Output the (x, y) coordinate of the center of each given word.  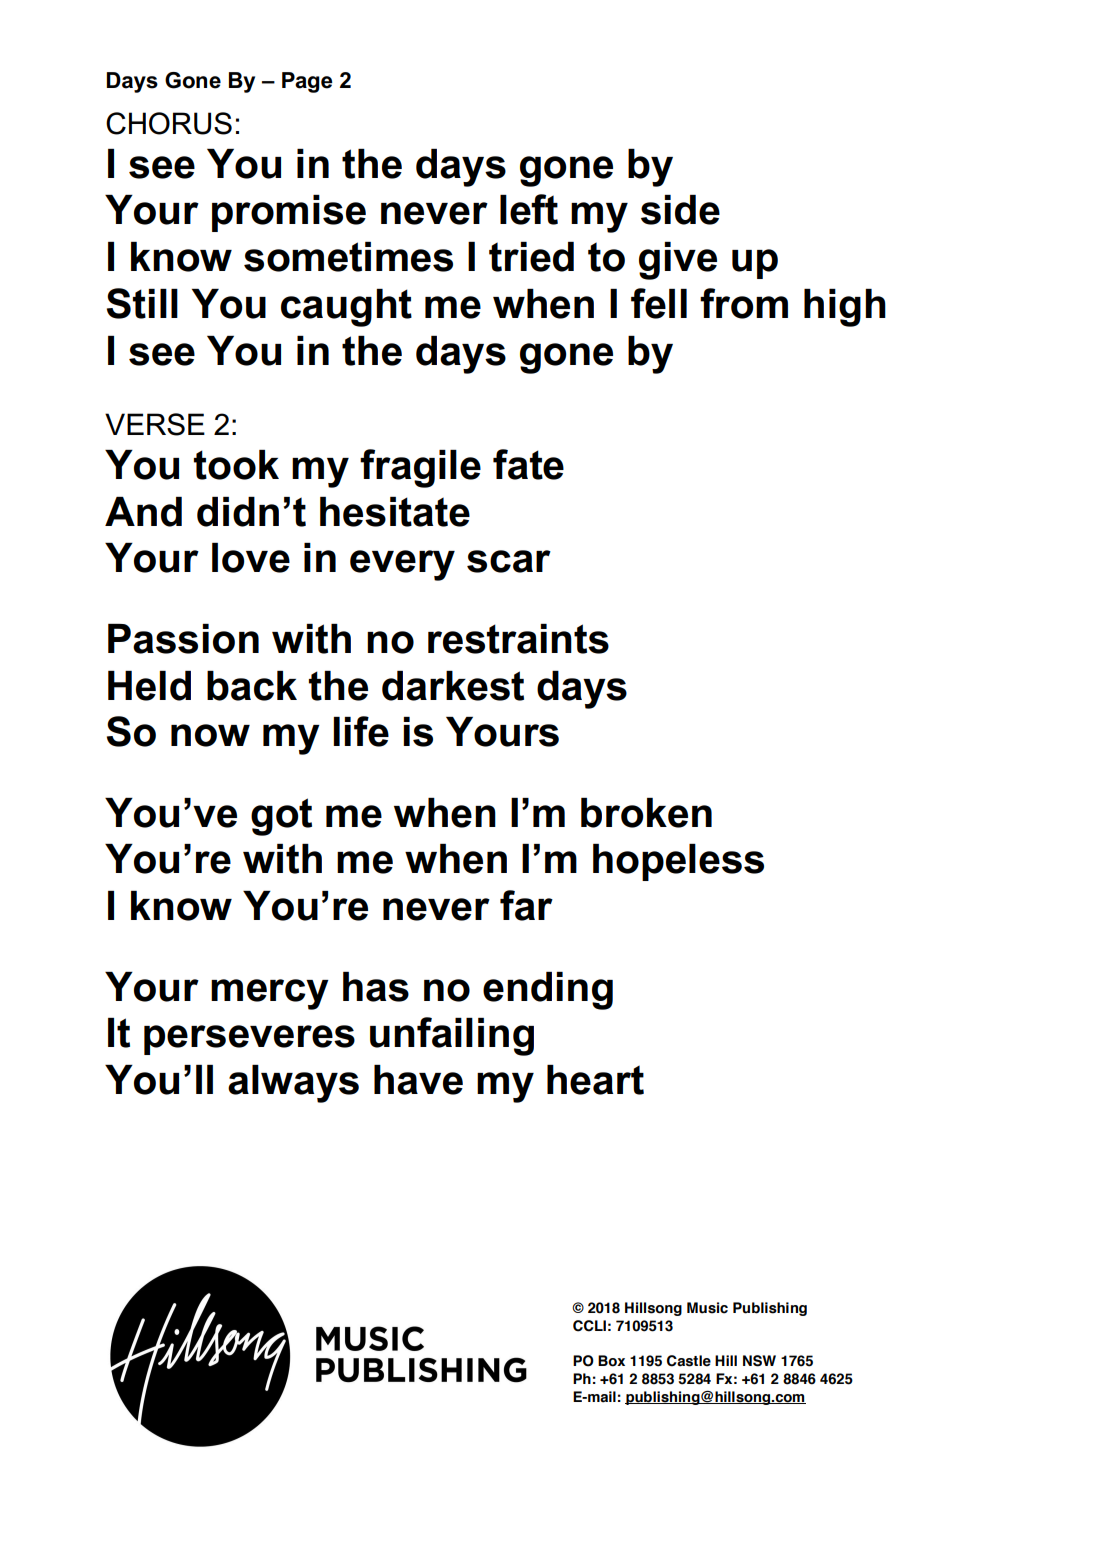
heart (595, 1080)
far (526, 905)
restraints (518, 639)
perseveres (249, 1040)
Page (307, 82)
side (680, 210)
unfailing (452, 1036)
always (293, 1084)
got (281, 817)
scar (509, 561)
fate (528, 464)
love (251, 558)
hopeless (678, 862)
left (529, 209)
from (744, 303)
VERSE (155, 424)
